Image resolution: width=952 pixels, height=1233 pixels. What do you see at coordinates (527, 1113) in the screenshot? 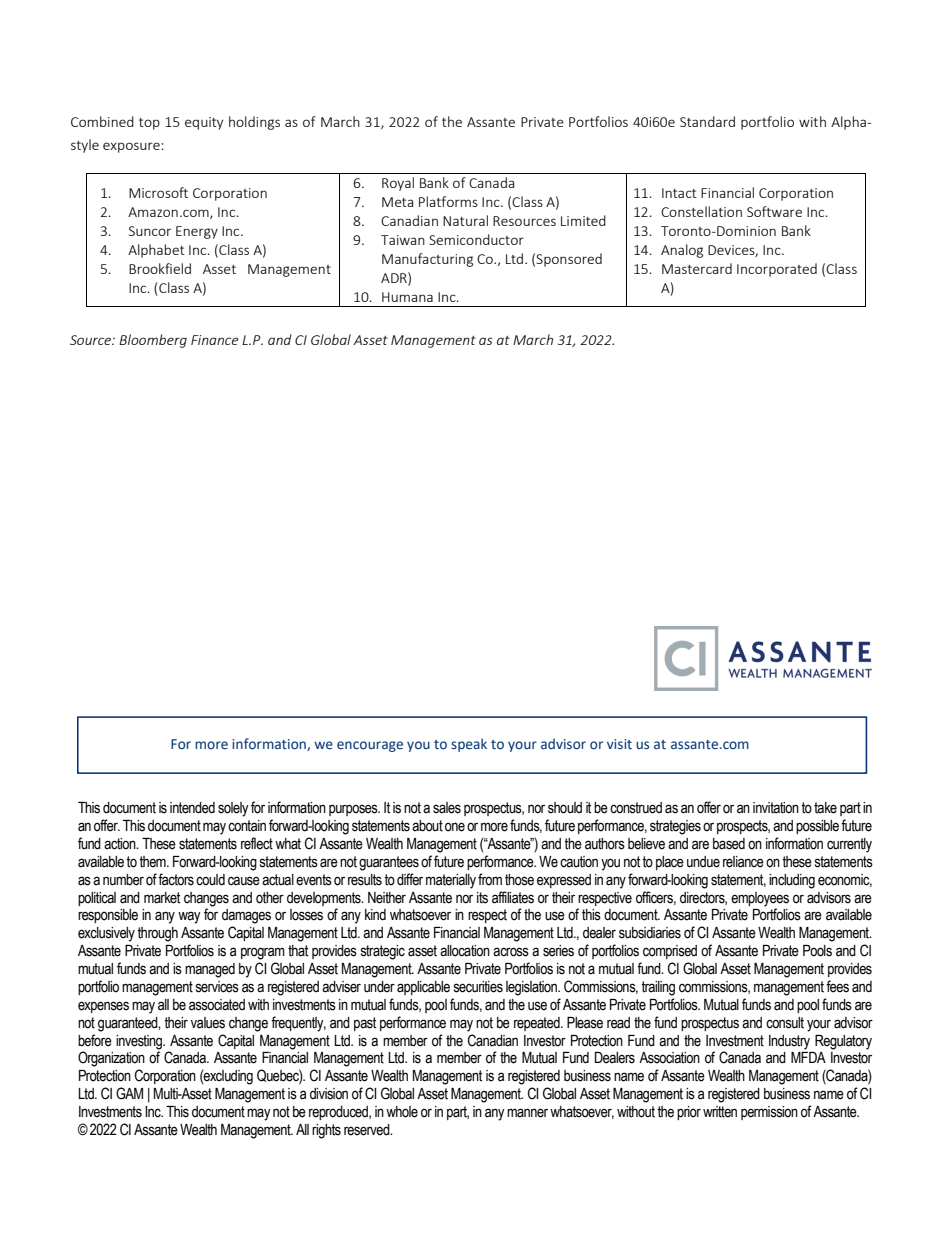
I see `manner` at bounding box center [527, 1113].
